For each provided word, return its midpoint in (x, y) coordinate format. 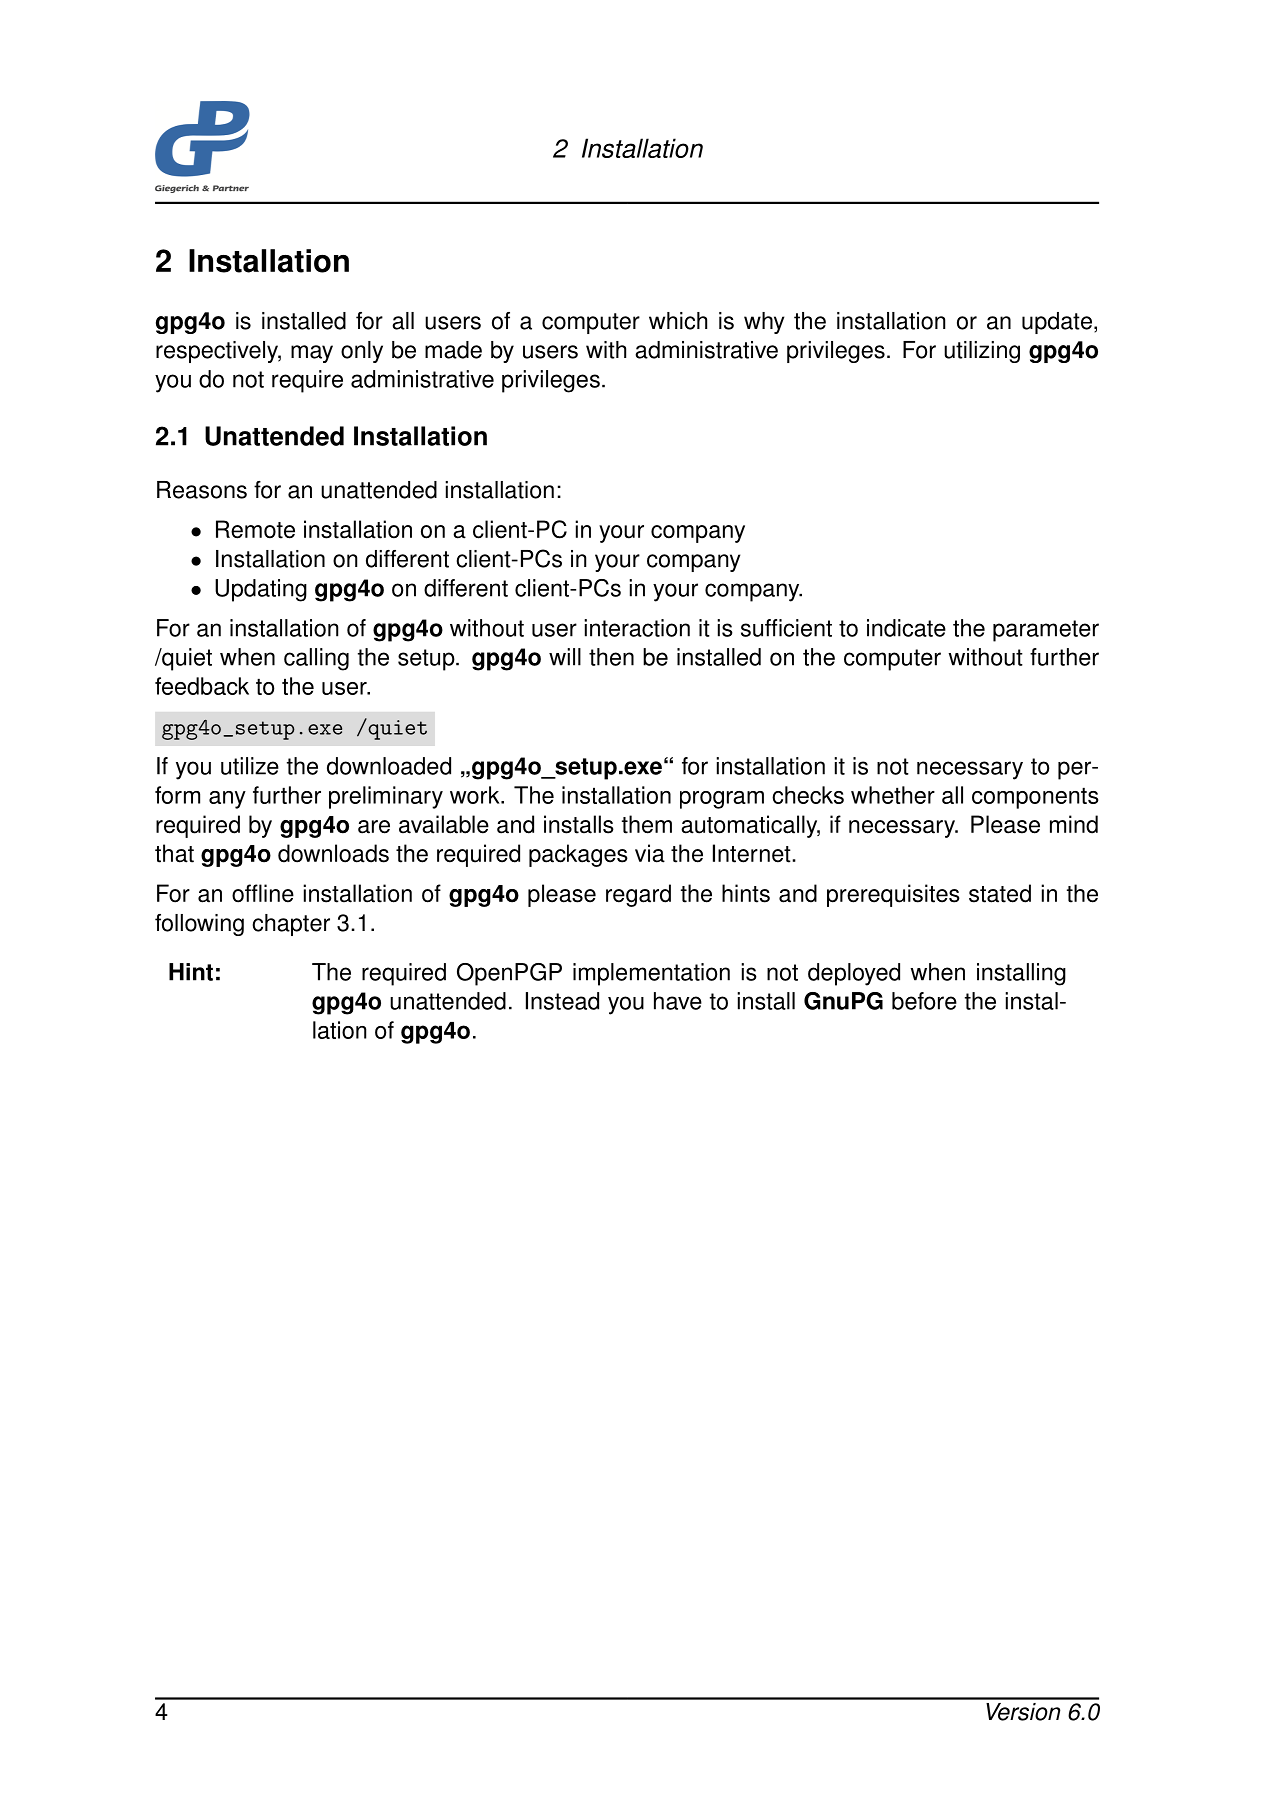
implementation (651, 974)
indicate (906, 628)
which (678, 321)
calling (316, 659)
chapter (291, 925)
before (924, 1001)
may (312, 354)
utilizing (982, 352)
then (611, 657)
